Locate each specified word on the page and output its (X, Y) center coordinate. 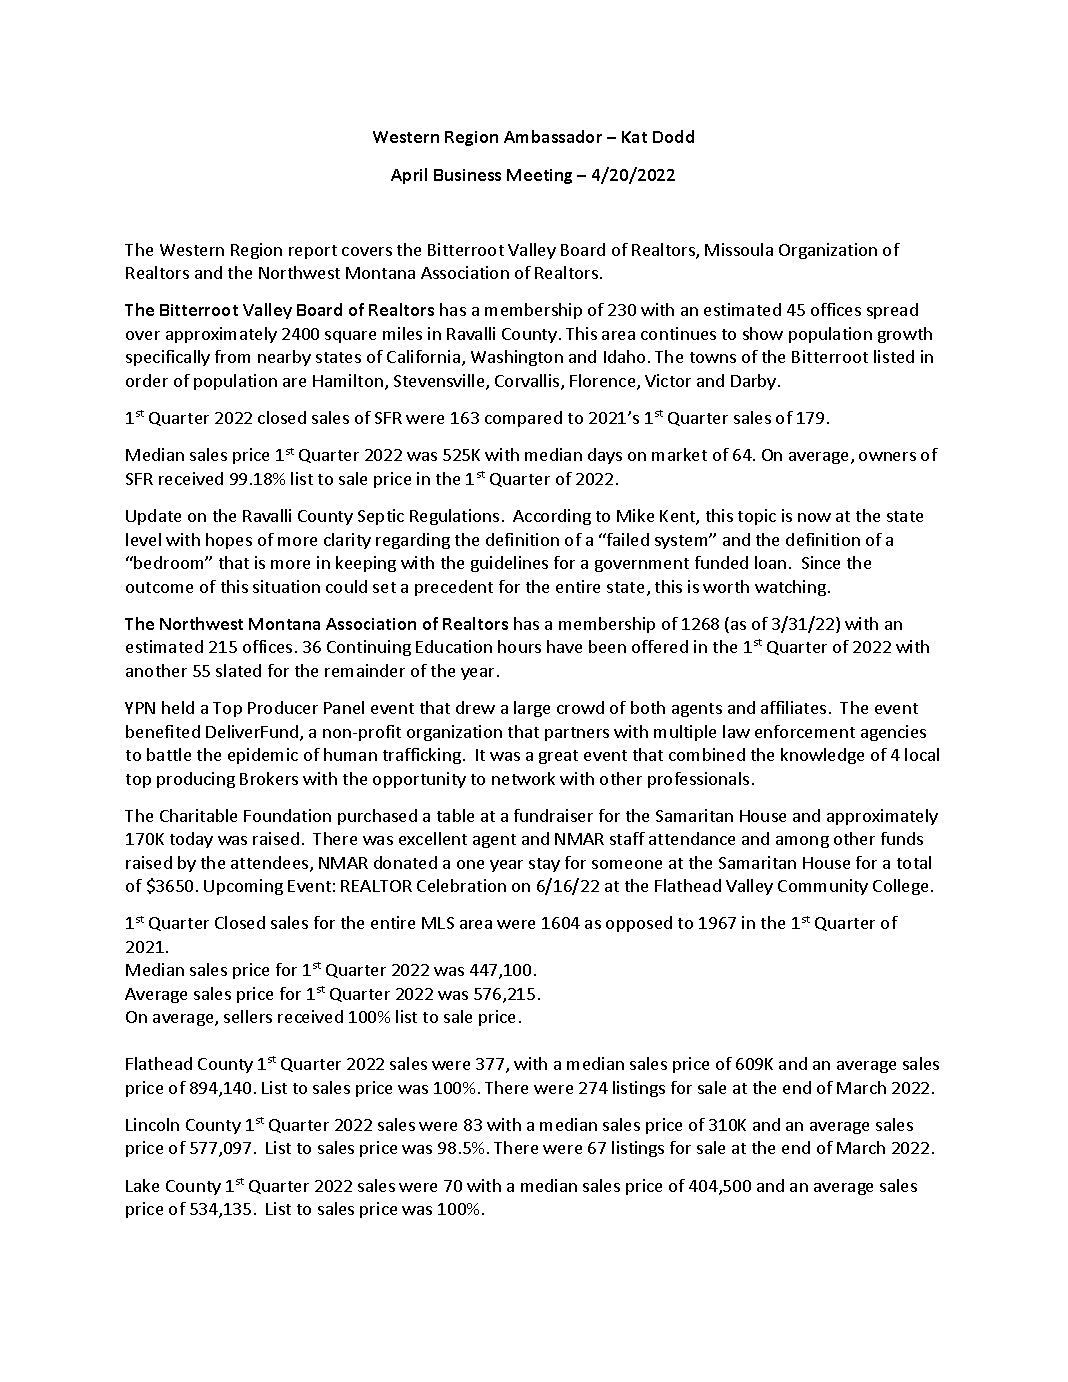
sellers (248, 1016)
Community (823, 887)
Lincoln (152, 1124)
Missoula (739, 249)
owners (887, 456)
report (313, 252)
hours (519, 646)
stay (544, 865)
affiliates (793, 707)
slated (238, 670)
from (232, 356)
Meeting (539, 176)
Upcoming (243, 887)
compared (523, 419)
